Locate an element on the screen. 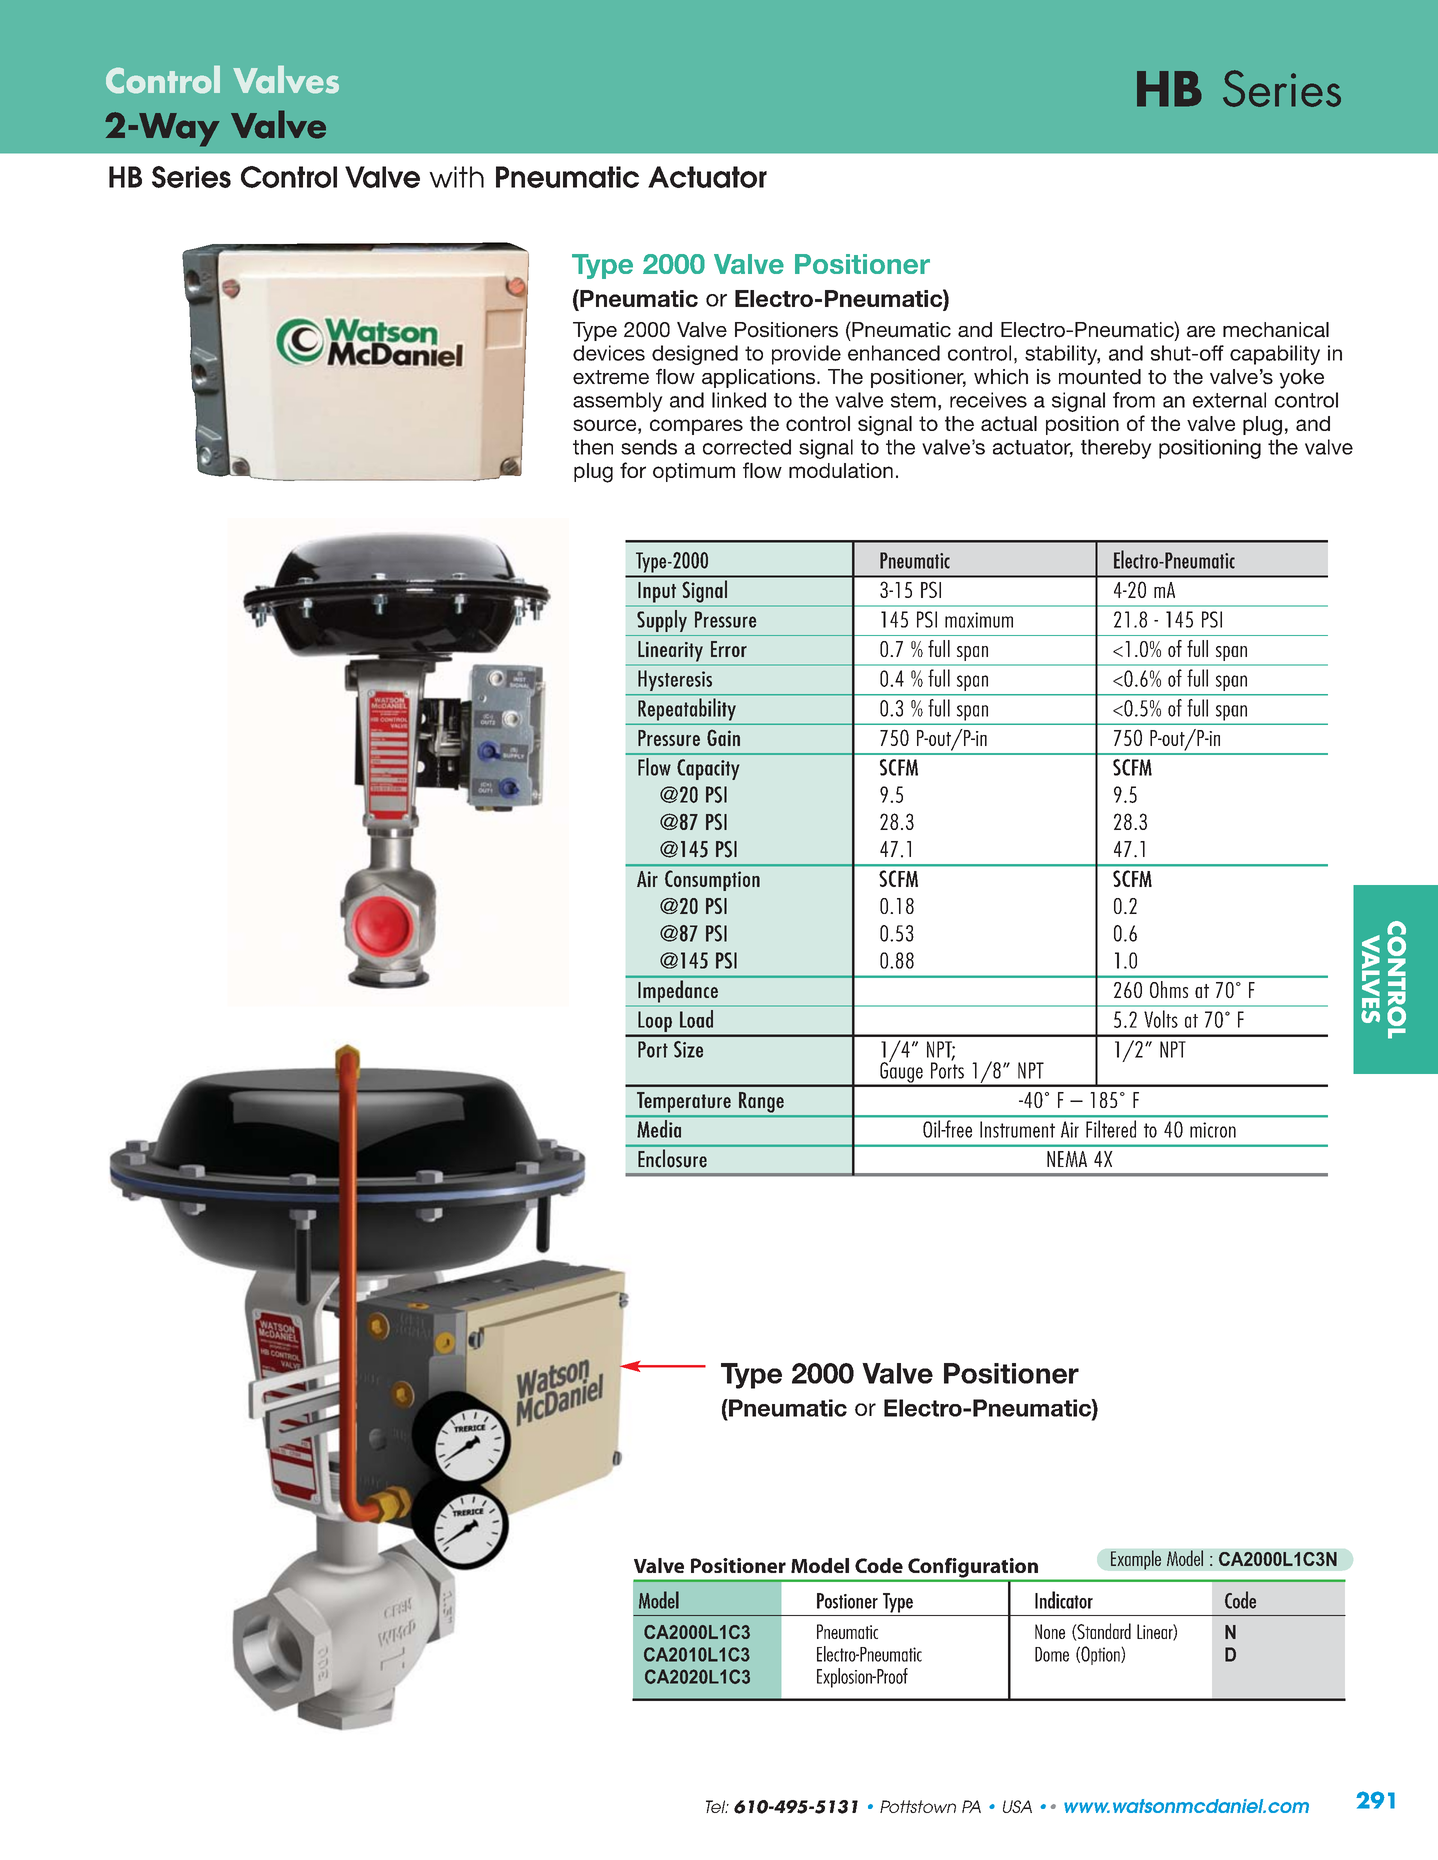 The height and width of the screenshot is (1860, 1438). maximum is located at coordinates (979, 620).
